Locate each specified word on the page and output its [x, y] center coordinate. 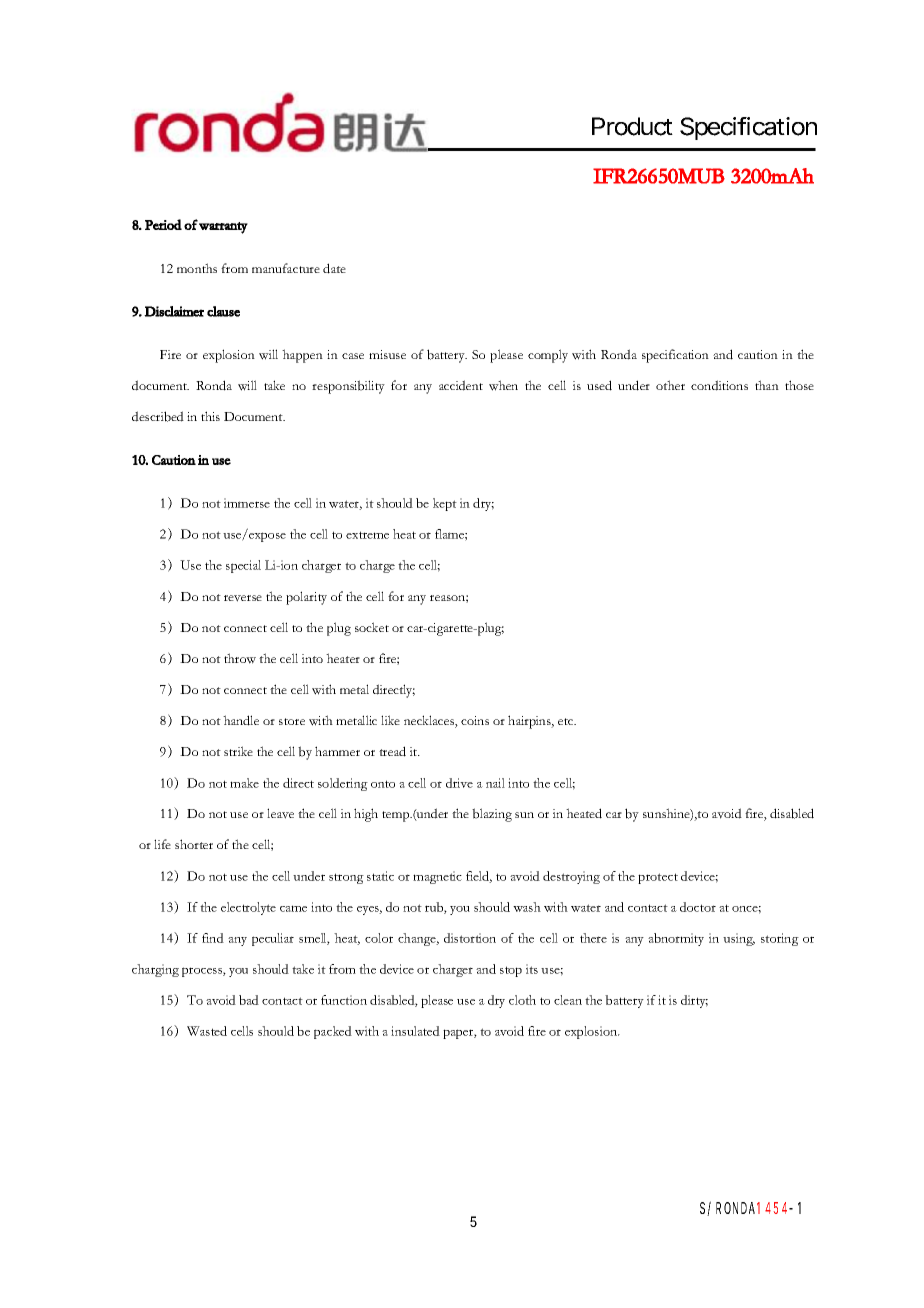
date [334, 268]
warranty [223, 228]
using [739, 939]
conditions [719, 385]
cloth [522, 1000]
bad [249, 1000]
